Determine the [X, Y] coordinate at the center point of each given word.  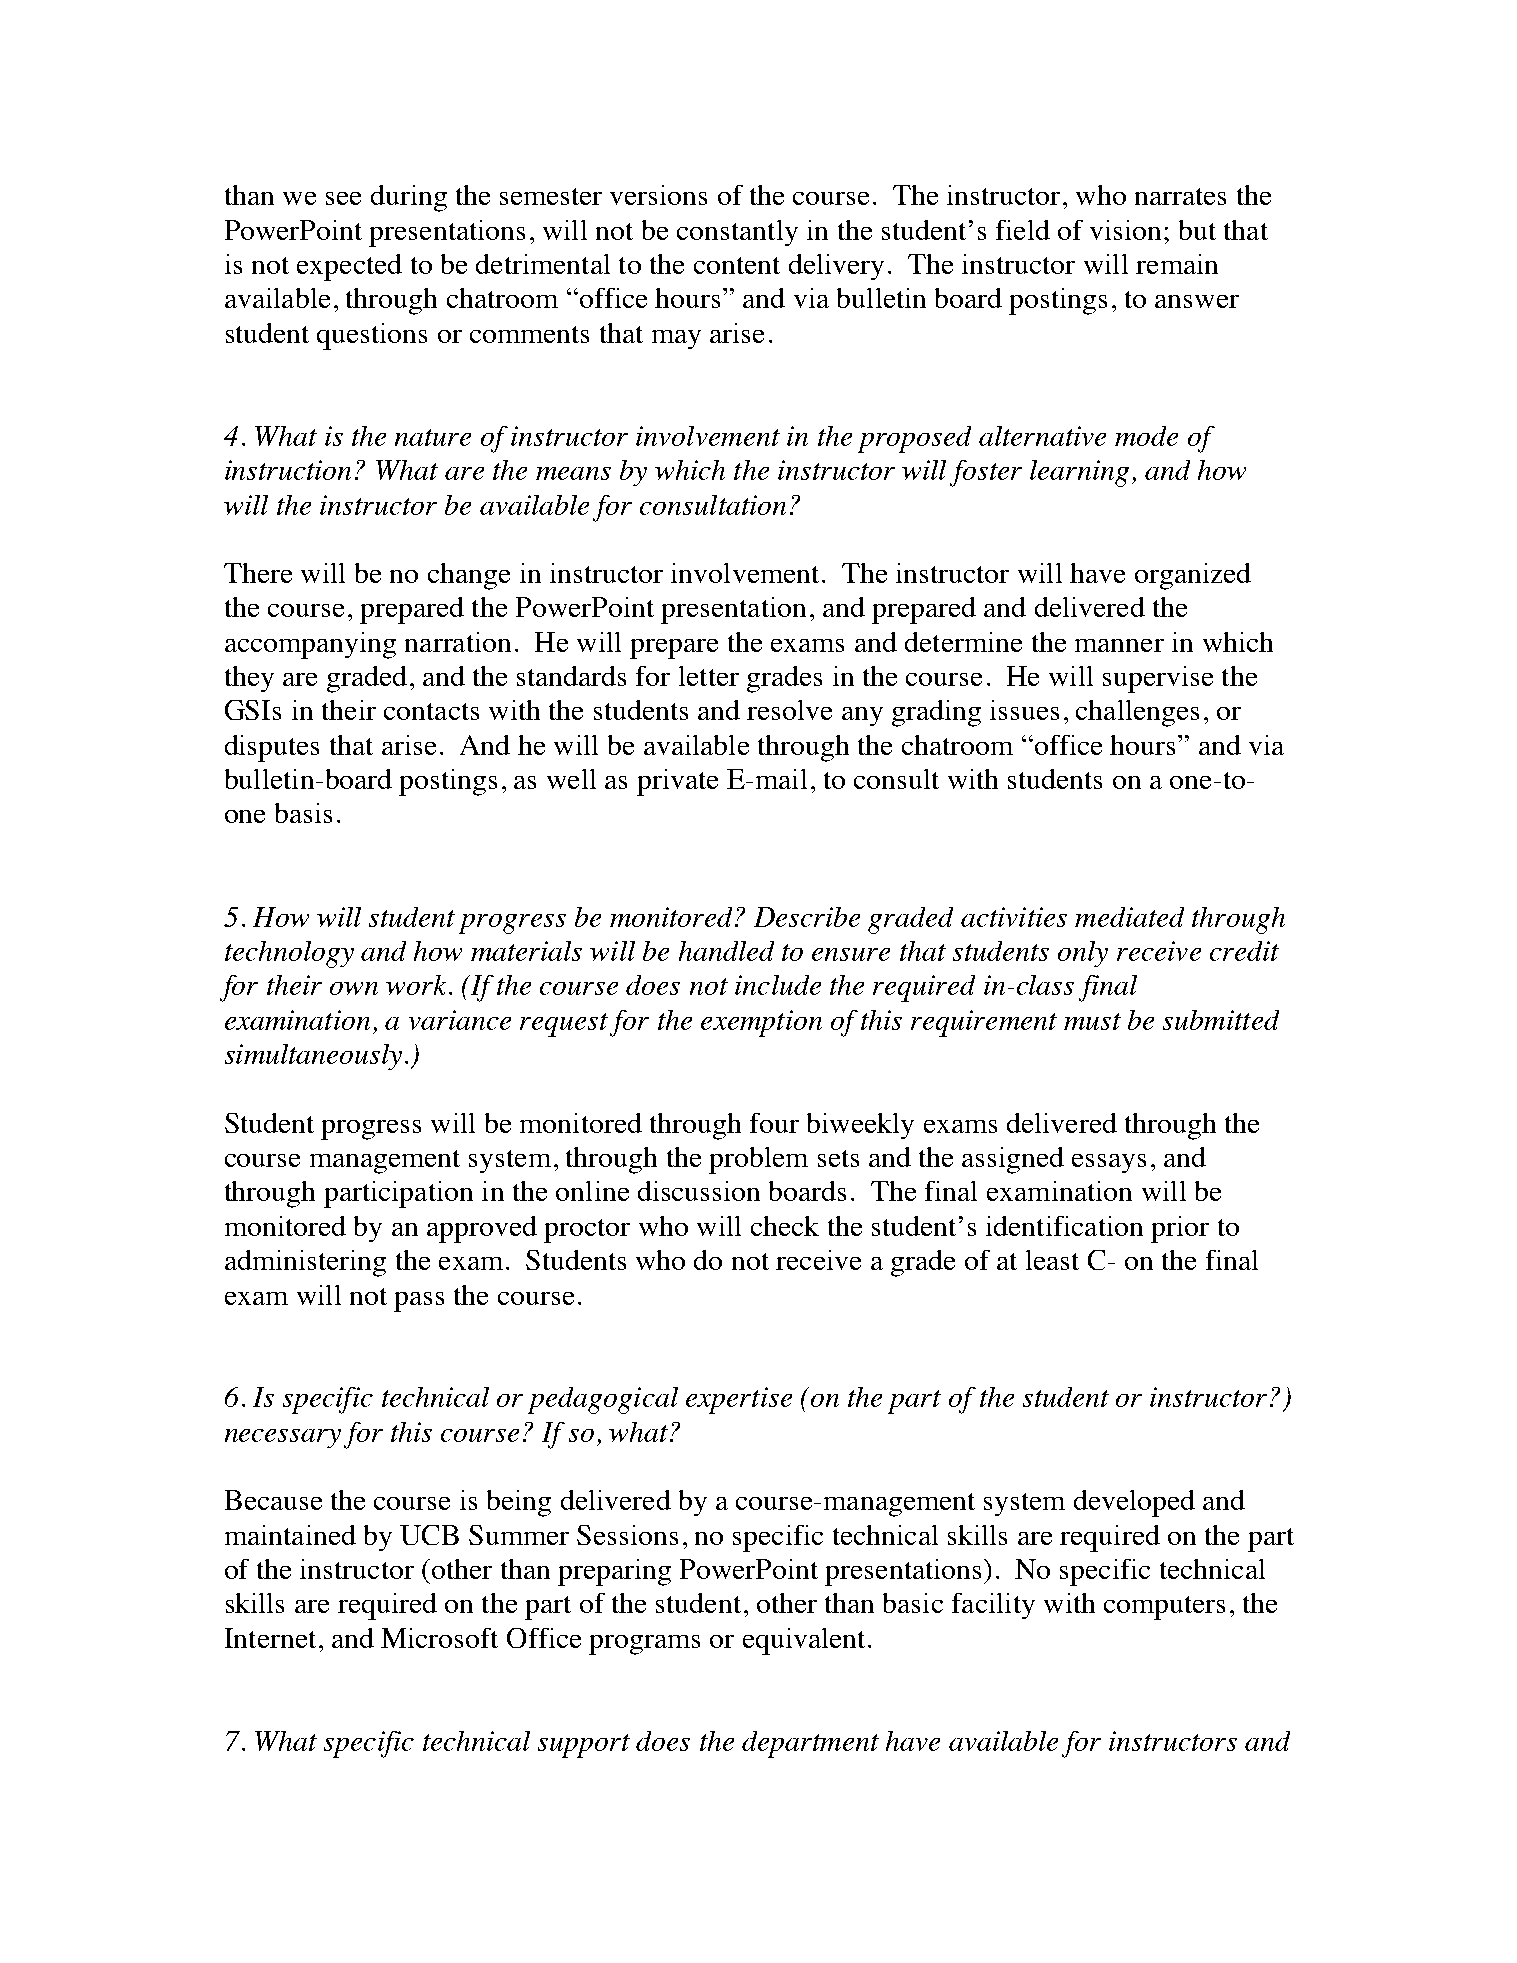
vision [1125, 230]
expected [349, 267]
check [785, 1226]
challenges [1137, 713]
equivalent [804, 1641]
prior [1180, 1229]
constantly [737, 233]
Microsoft [439, 1638]
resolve [789, 710]
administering [305, 1263]
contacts [431, 711]
